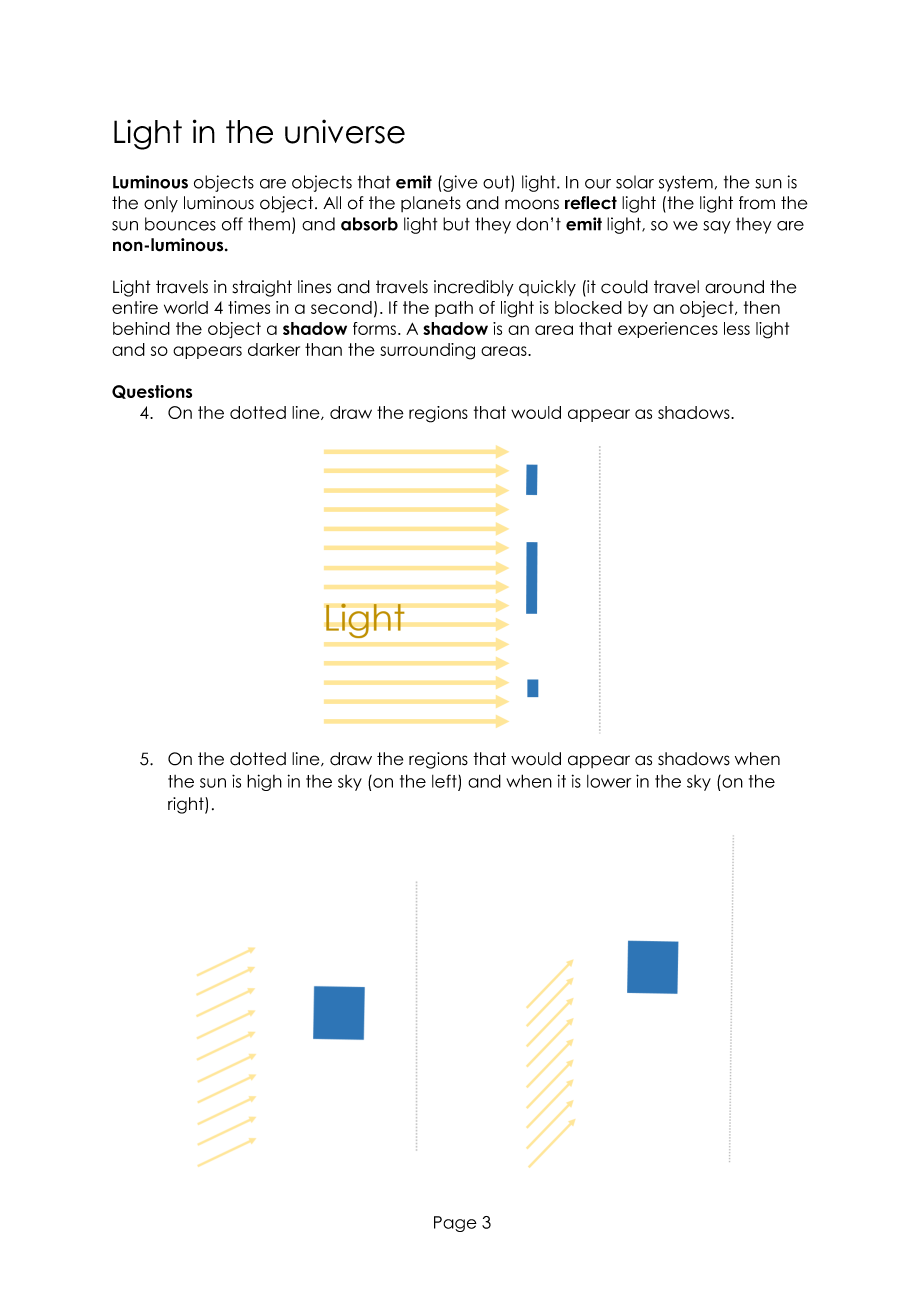 The width and height of the screenshot is (924, 1308). I want to click on darker, so click(274, 349).
